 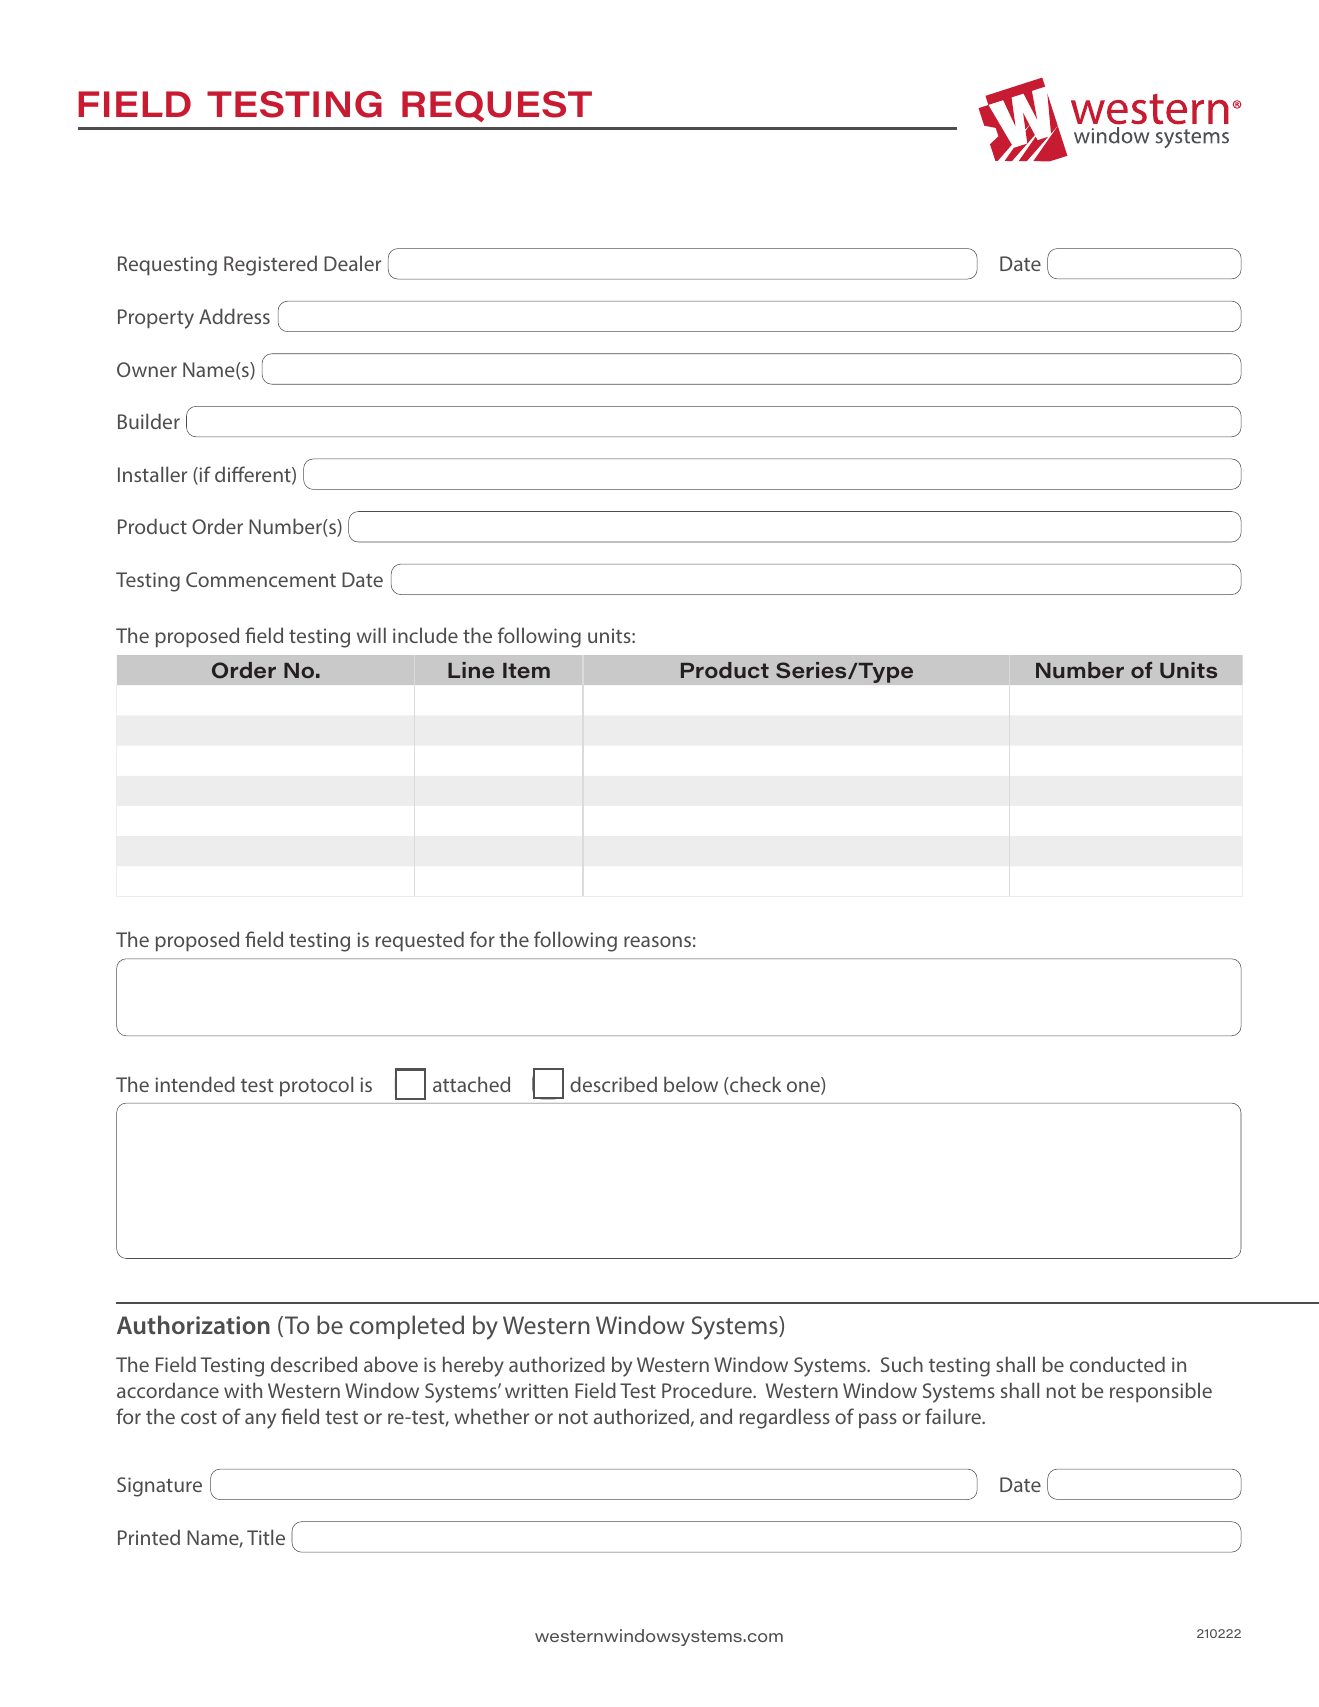 What do you see at coordinates (754, 1085) in the image?
I see `check` at bounding box center [754, 1085].
